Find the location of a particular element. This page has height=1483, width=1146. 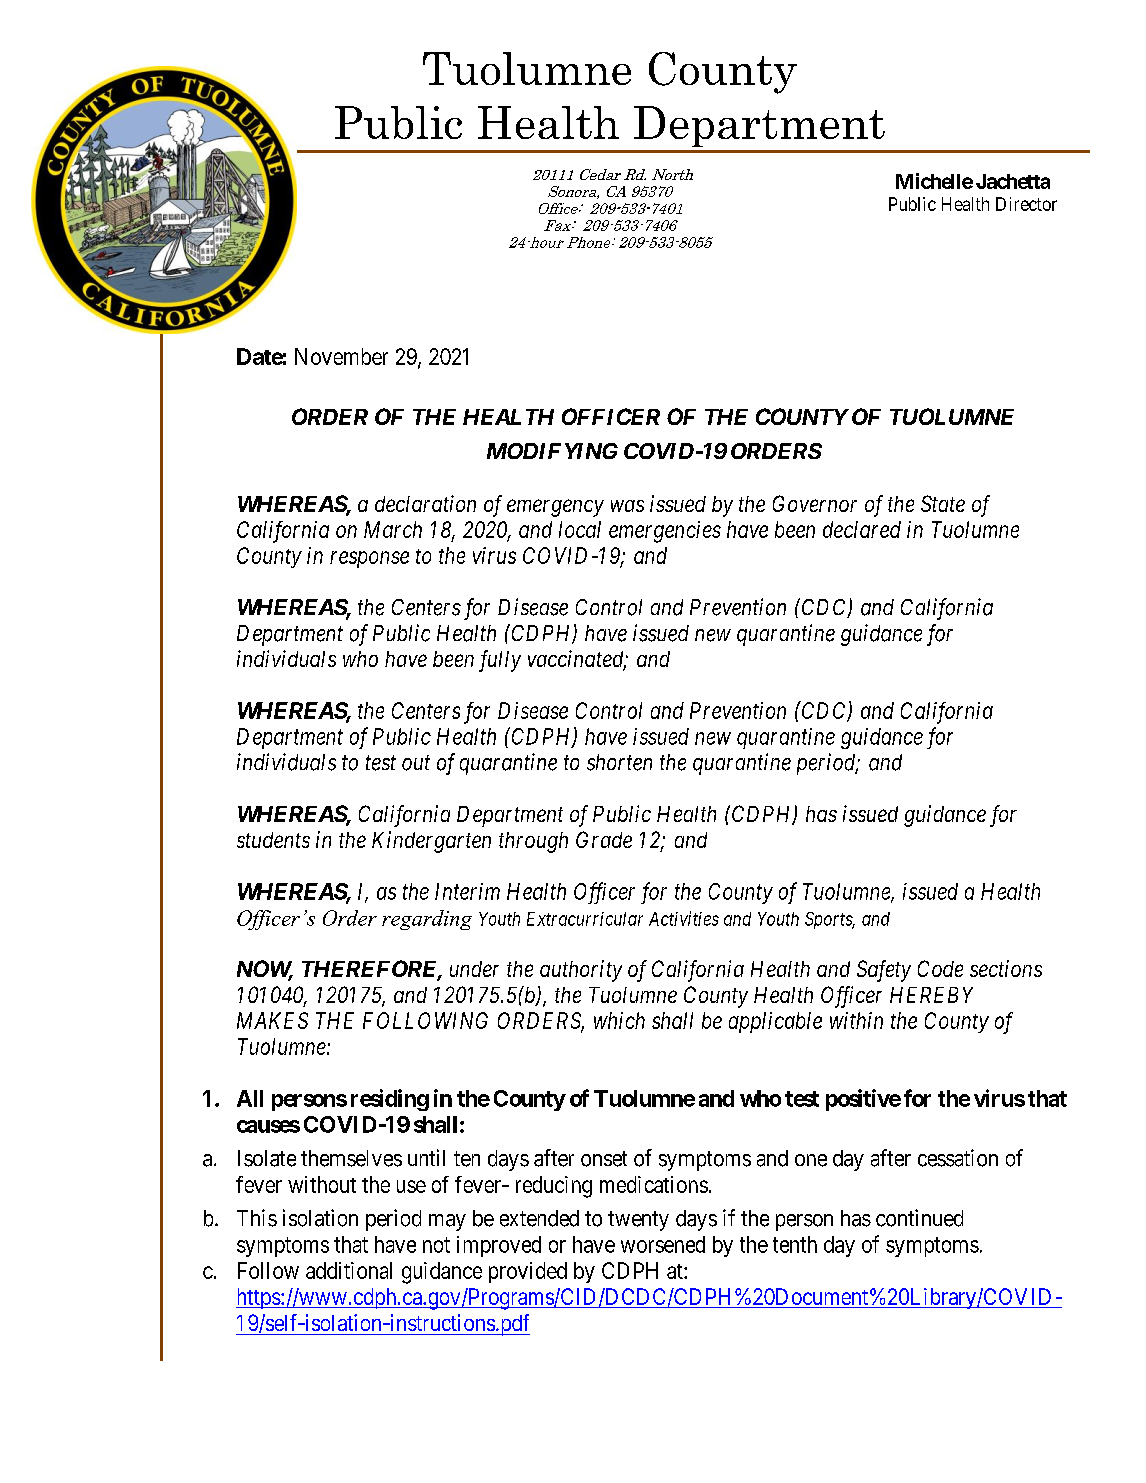

MODIFYING is located at coordinates (552, 451).
